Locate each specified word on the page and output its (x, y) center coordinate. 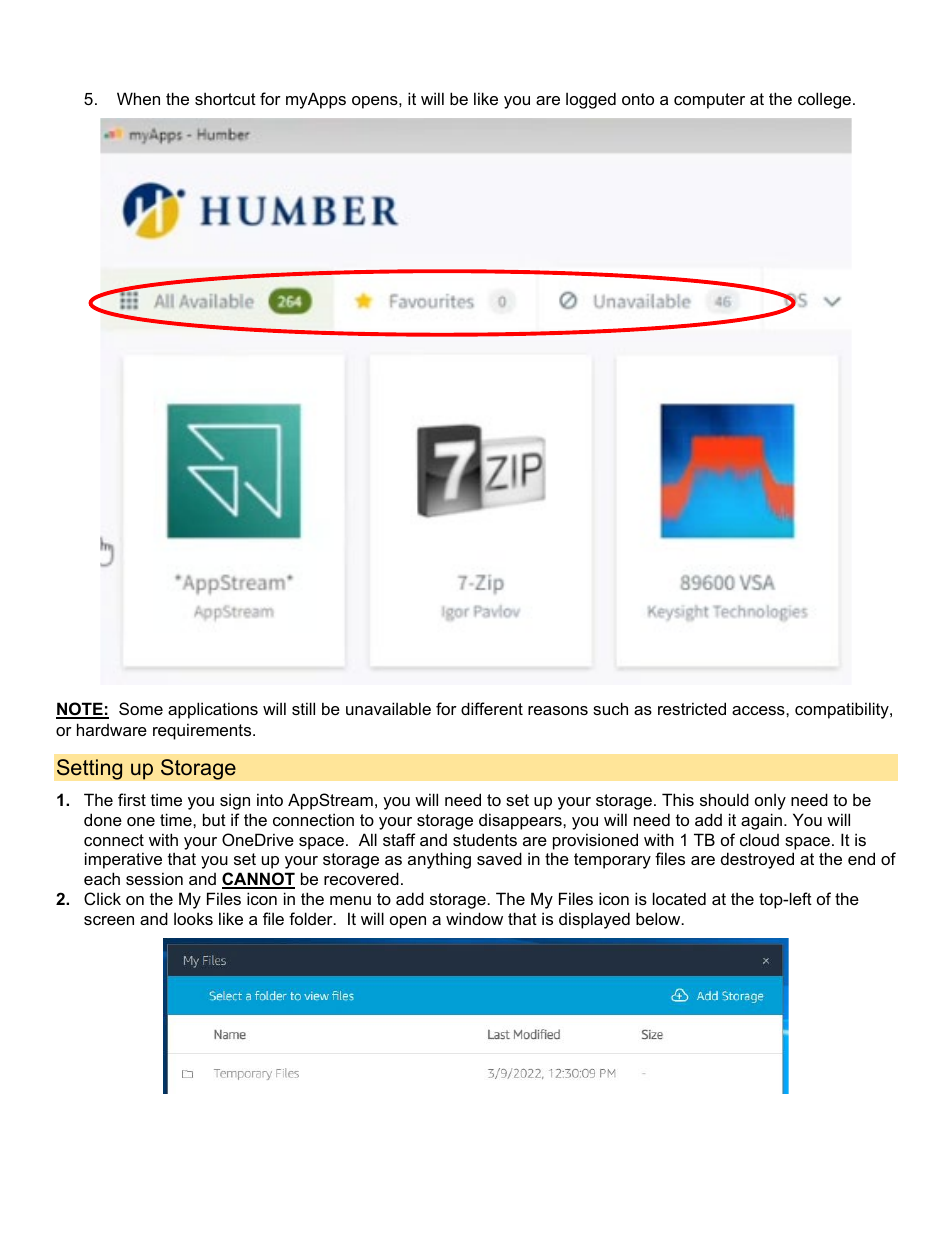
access (759, 710)
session (154, 878)
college (824, 100)
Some (141, 708)
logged (591, 100)
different (492, 708)
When (138, 98)
